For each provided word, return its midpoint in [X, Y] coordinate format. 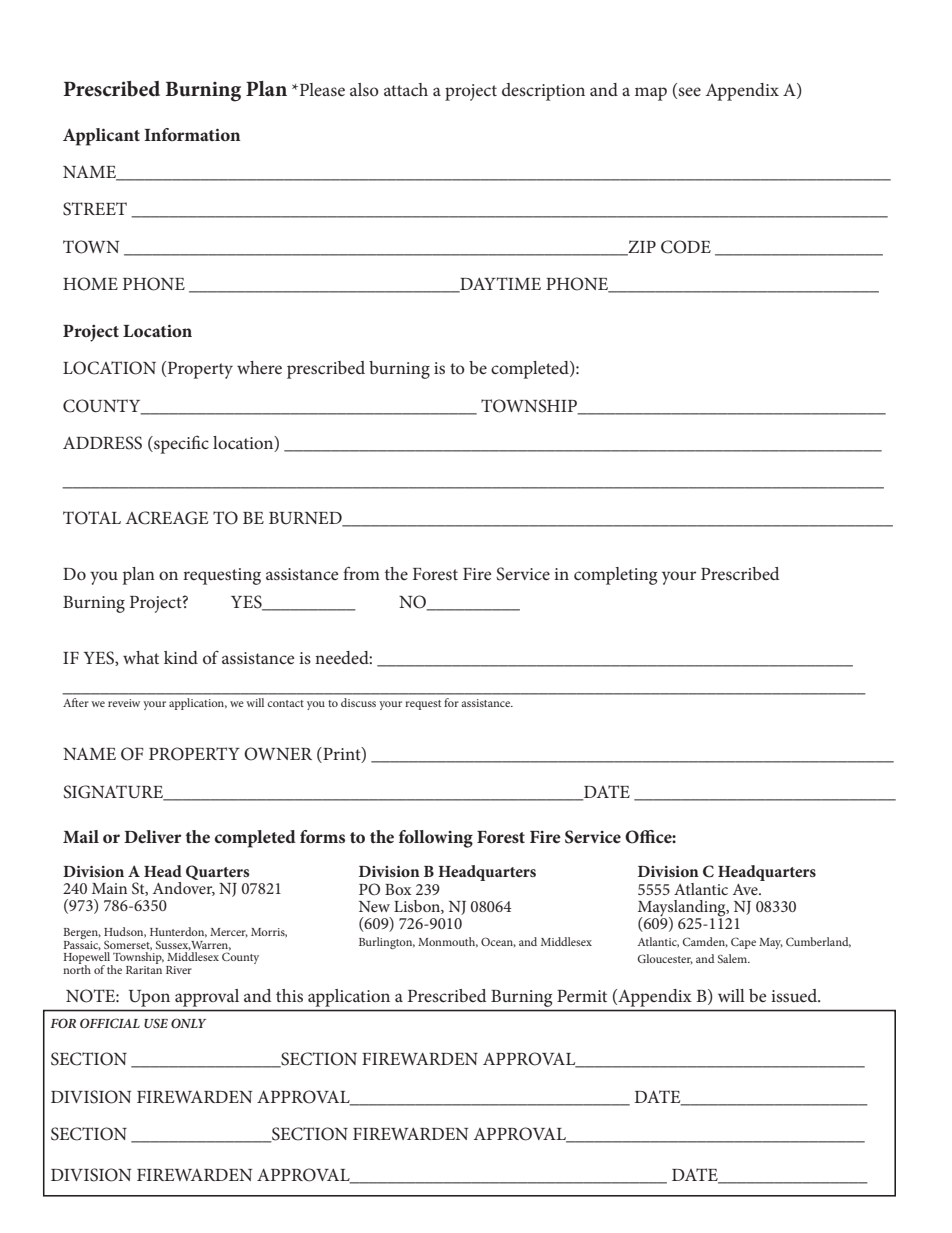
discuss [358, 702]
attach [406, 89]
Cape [743, 943]
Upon [149, 998]
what [141, 657]
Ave [746, 889]
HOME [90, 284]
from [361, 573]
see [689, 91]
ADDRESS [102, 443]
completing [615, 576]
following [436, 839]
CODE [686, 247]
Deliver [153, 836]
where [259, 367]
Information [192, 134]
